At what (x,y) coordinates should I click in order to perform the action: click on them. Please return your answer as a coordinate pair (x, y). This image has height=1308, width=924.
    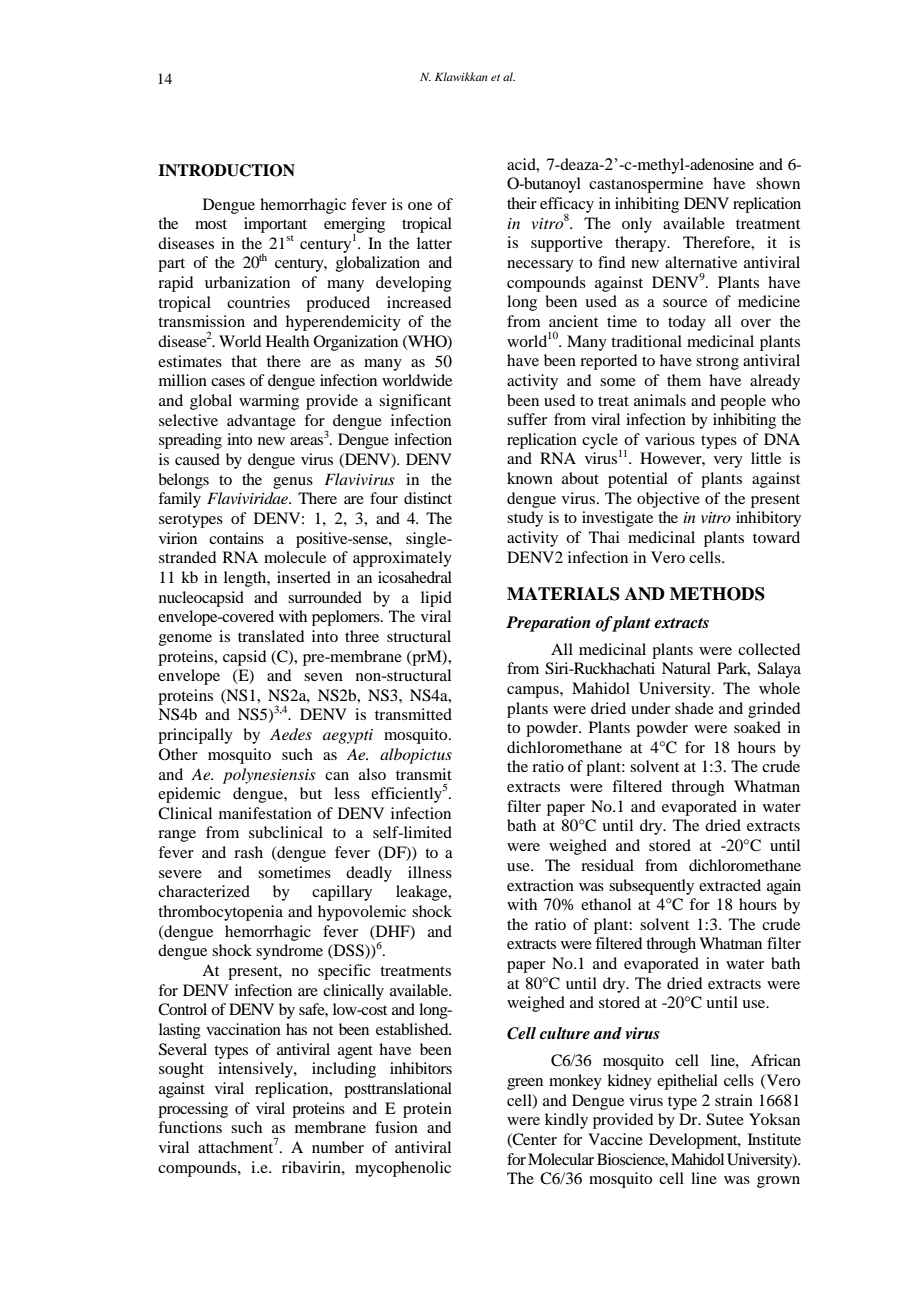
    Looking at the image, I should click on (684, 380).
